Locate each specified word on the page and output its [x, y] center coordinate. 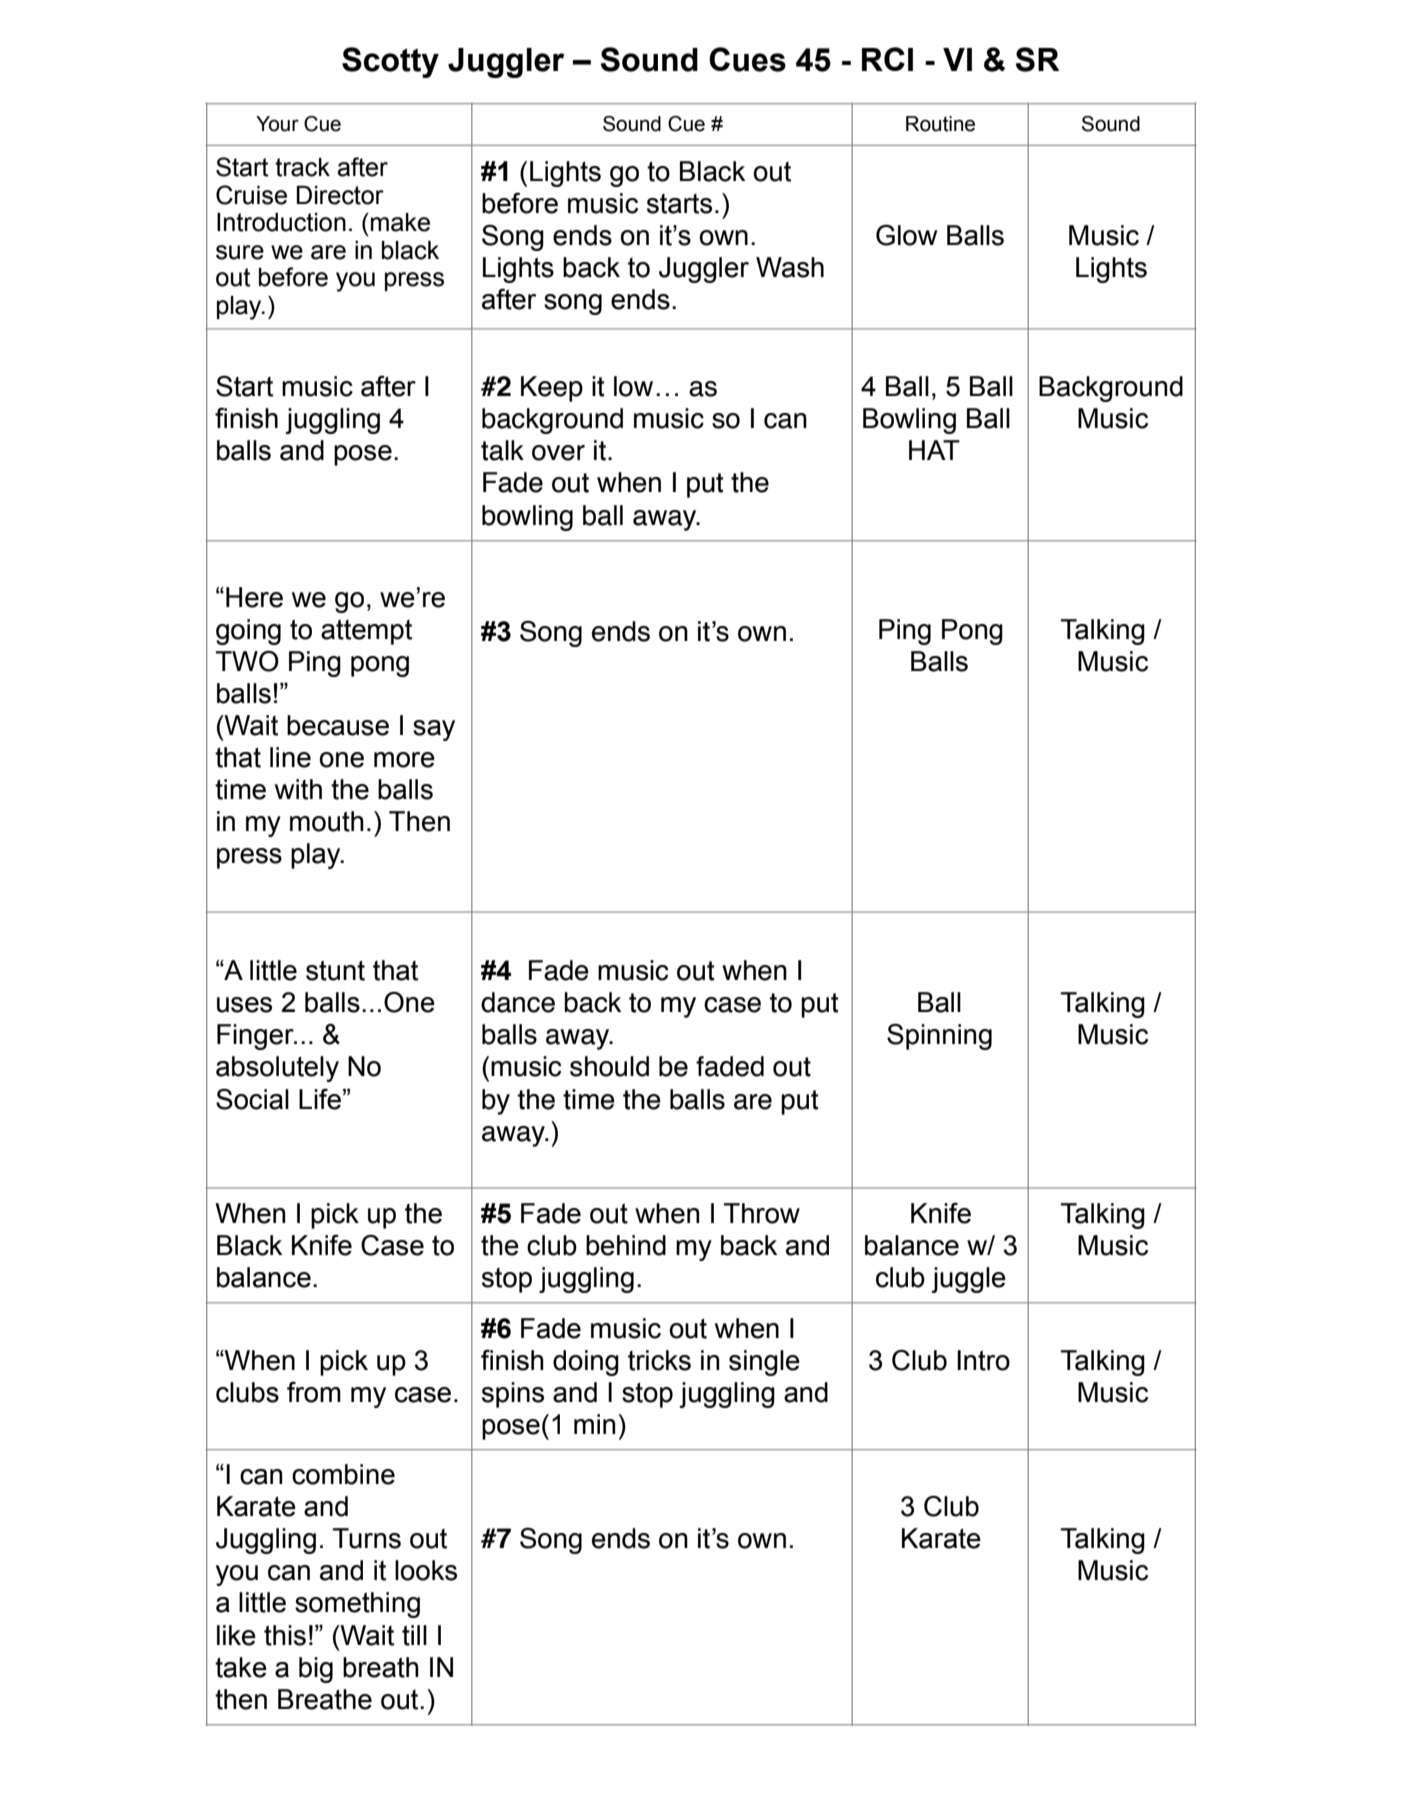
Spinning [939, 1036]
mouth [327, 821]
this [285, 1635]
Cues [747, 59]
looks [426, 1570]
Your [277, 124]
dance [518, 1002]
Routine [940, 124]
